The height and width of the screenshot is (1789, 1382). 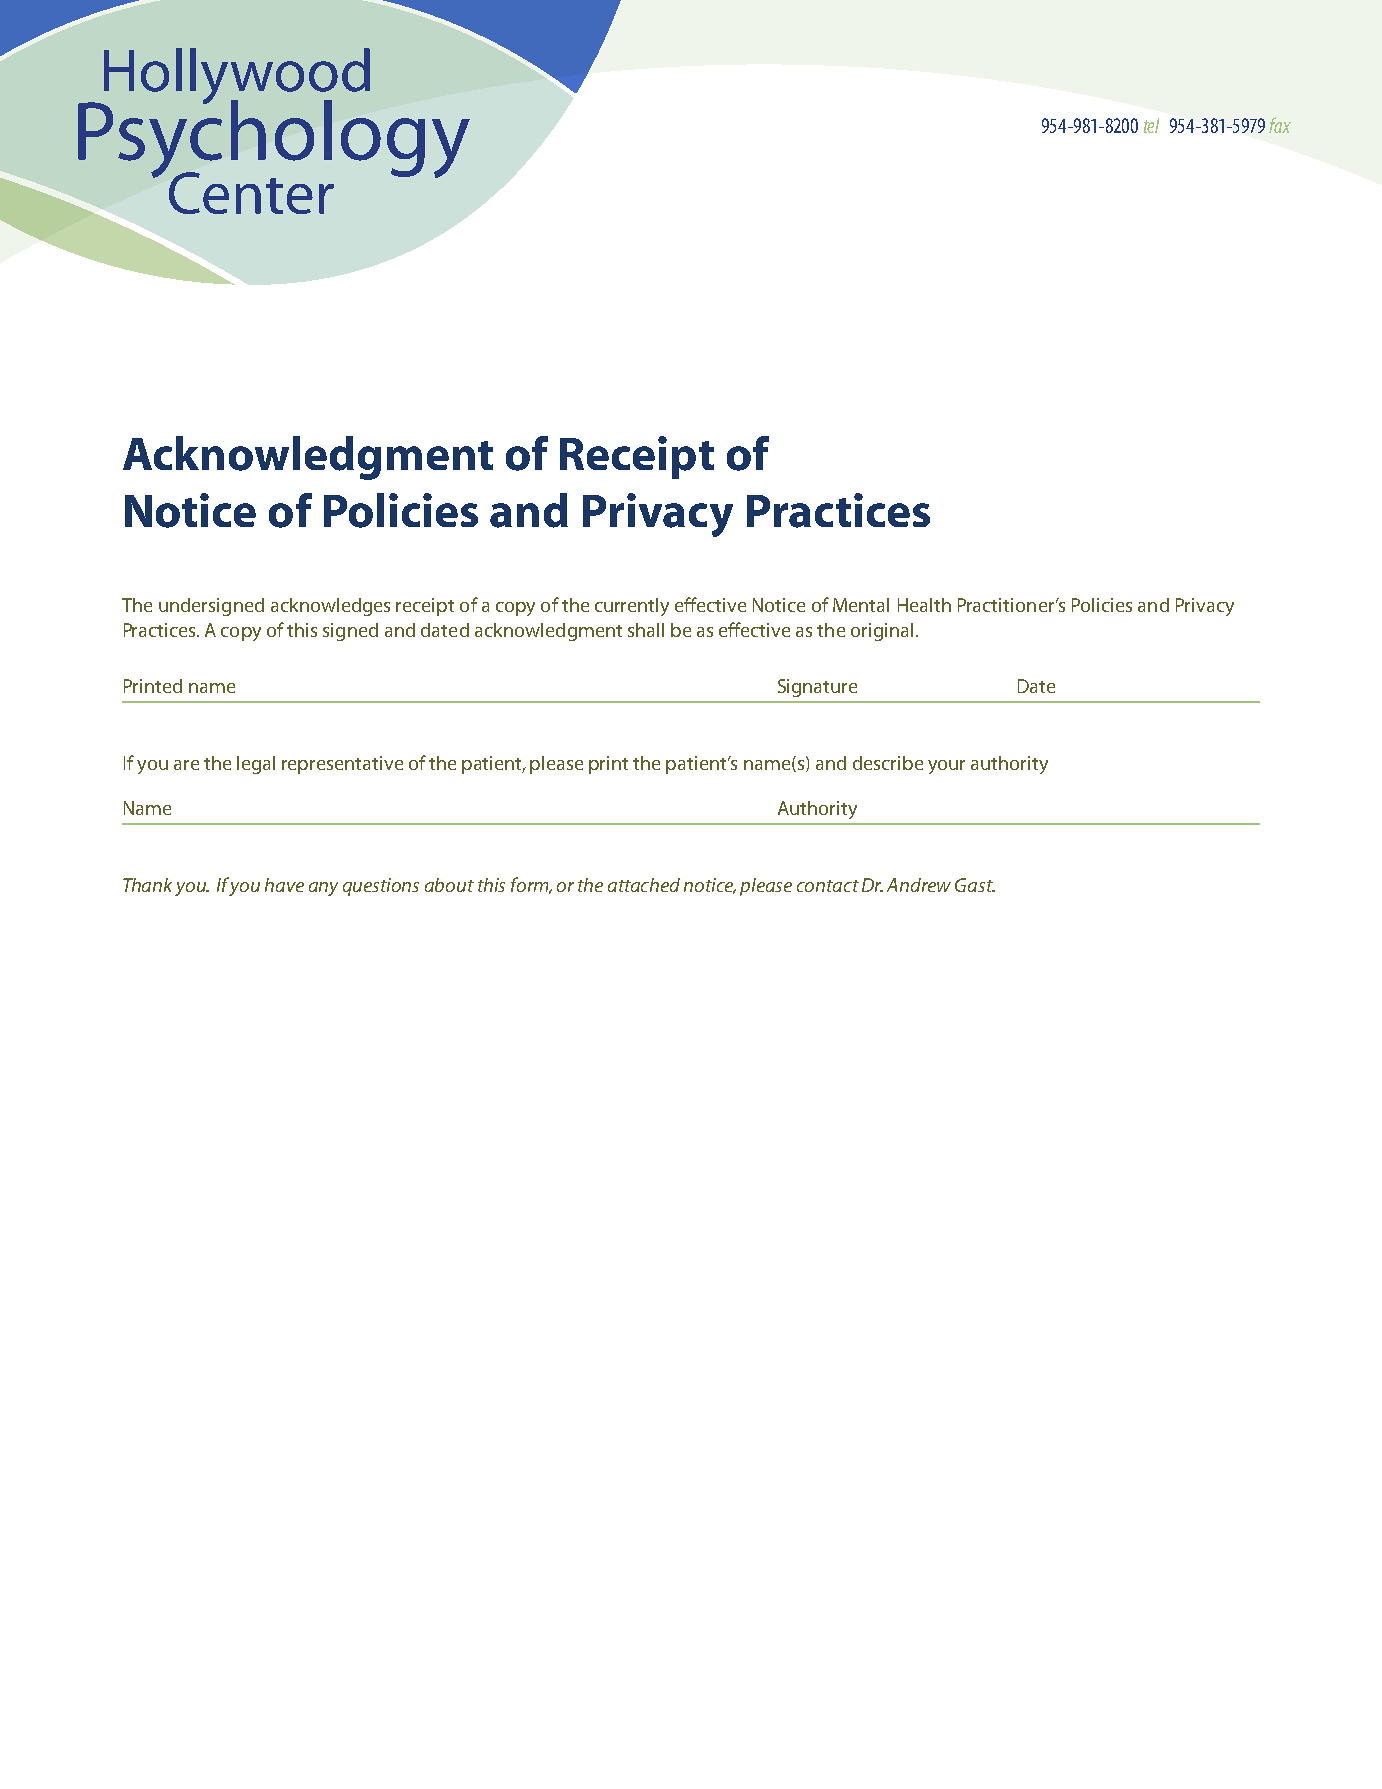 What do you see at coordinates (817, 688) in the screenshot?
I see `Signature` at bounding box center [817, 688].
